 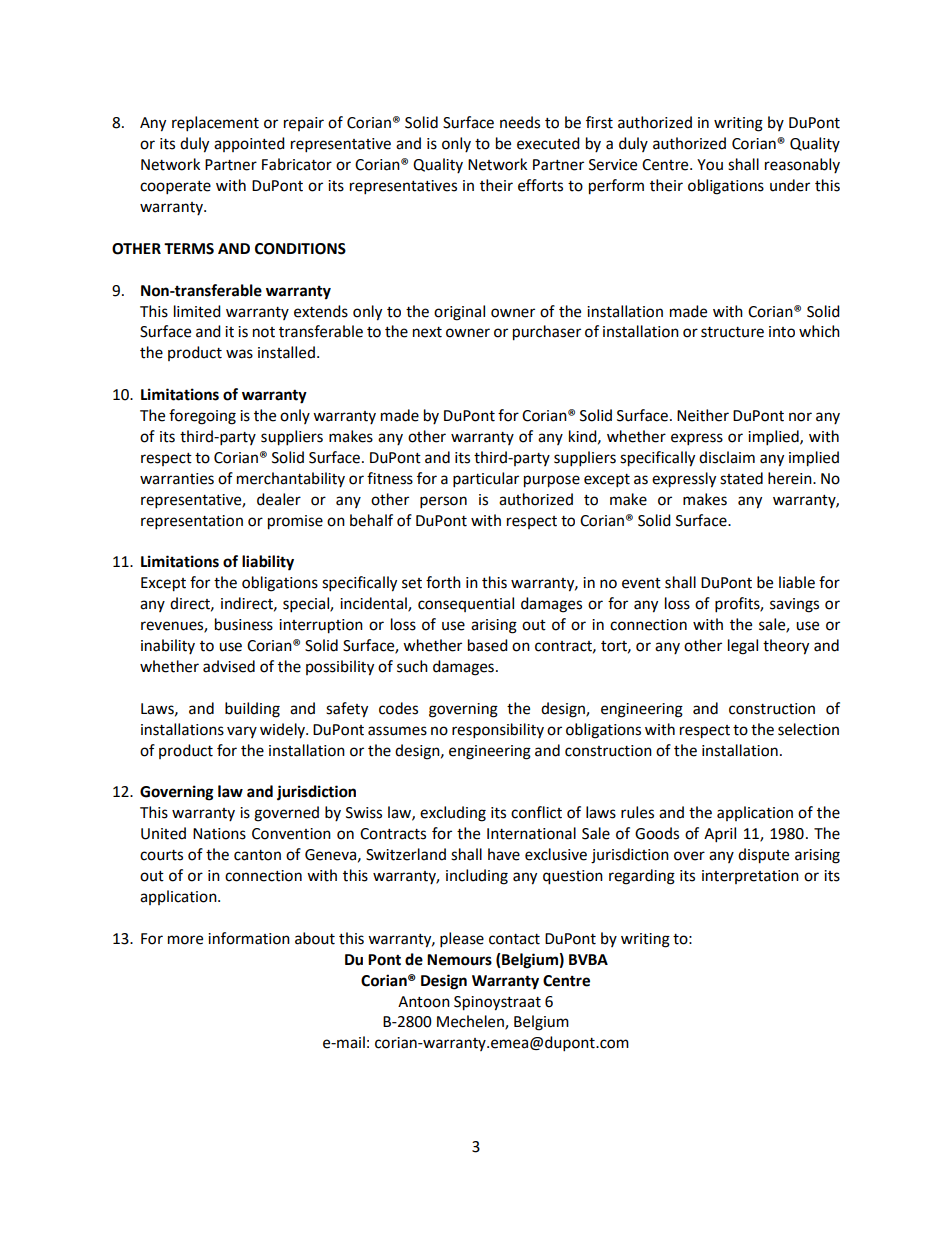 I want to click on legal, so click(x=743, y=647).
